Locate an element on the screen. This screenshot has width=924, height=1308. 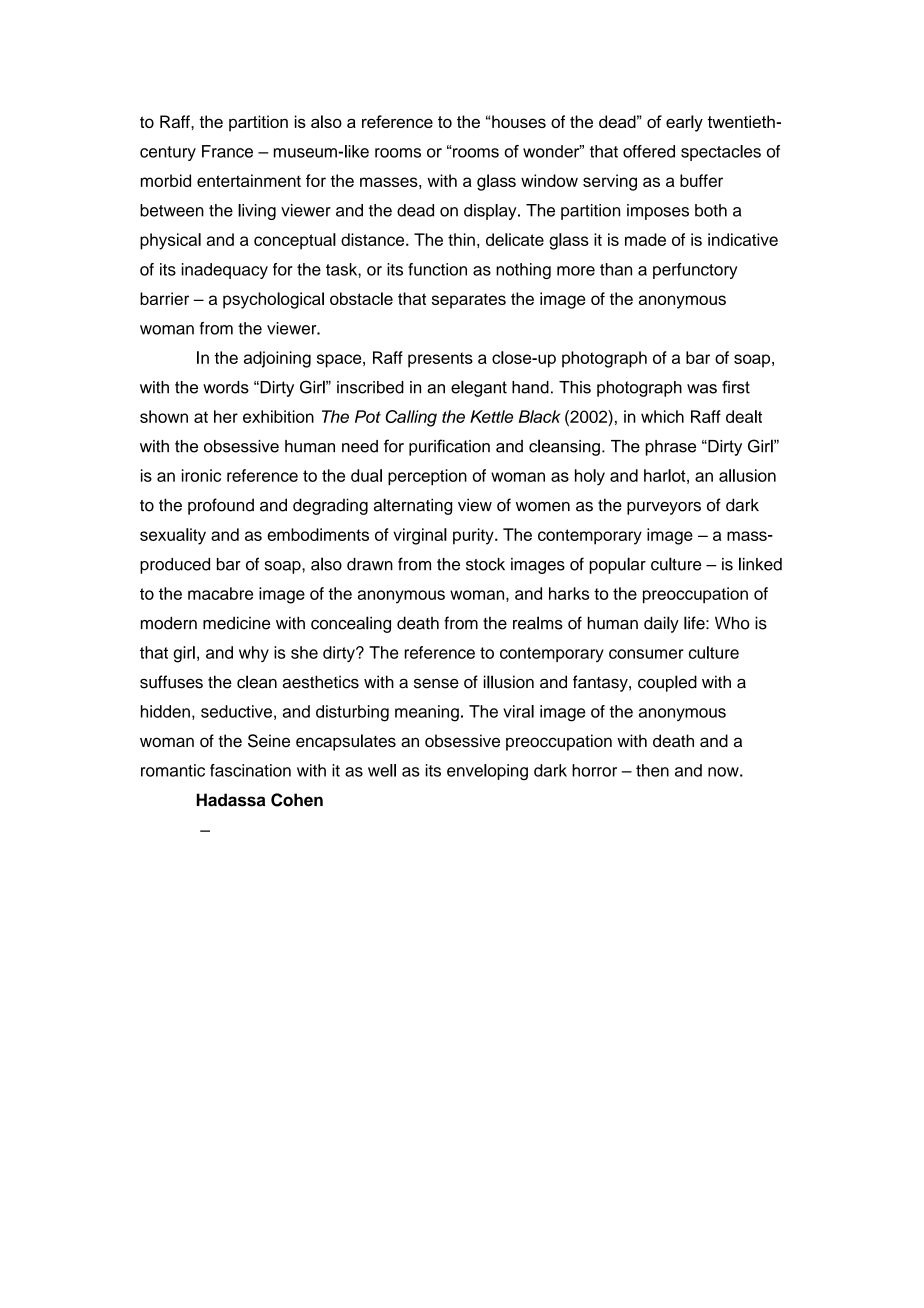
then is located at coordinates (652, 770).
